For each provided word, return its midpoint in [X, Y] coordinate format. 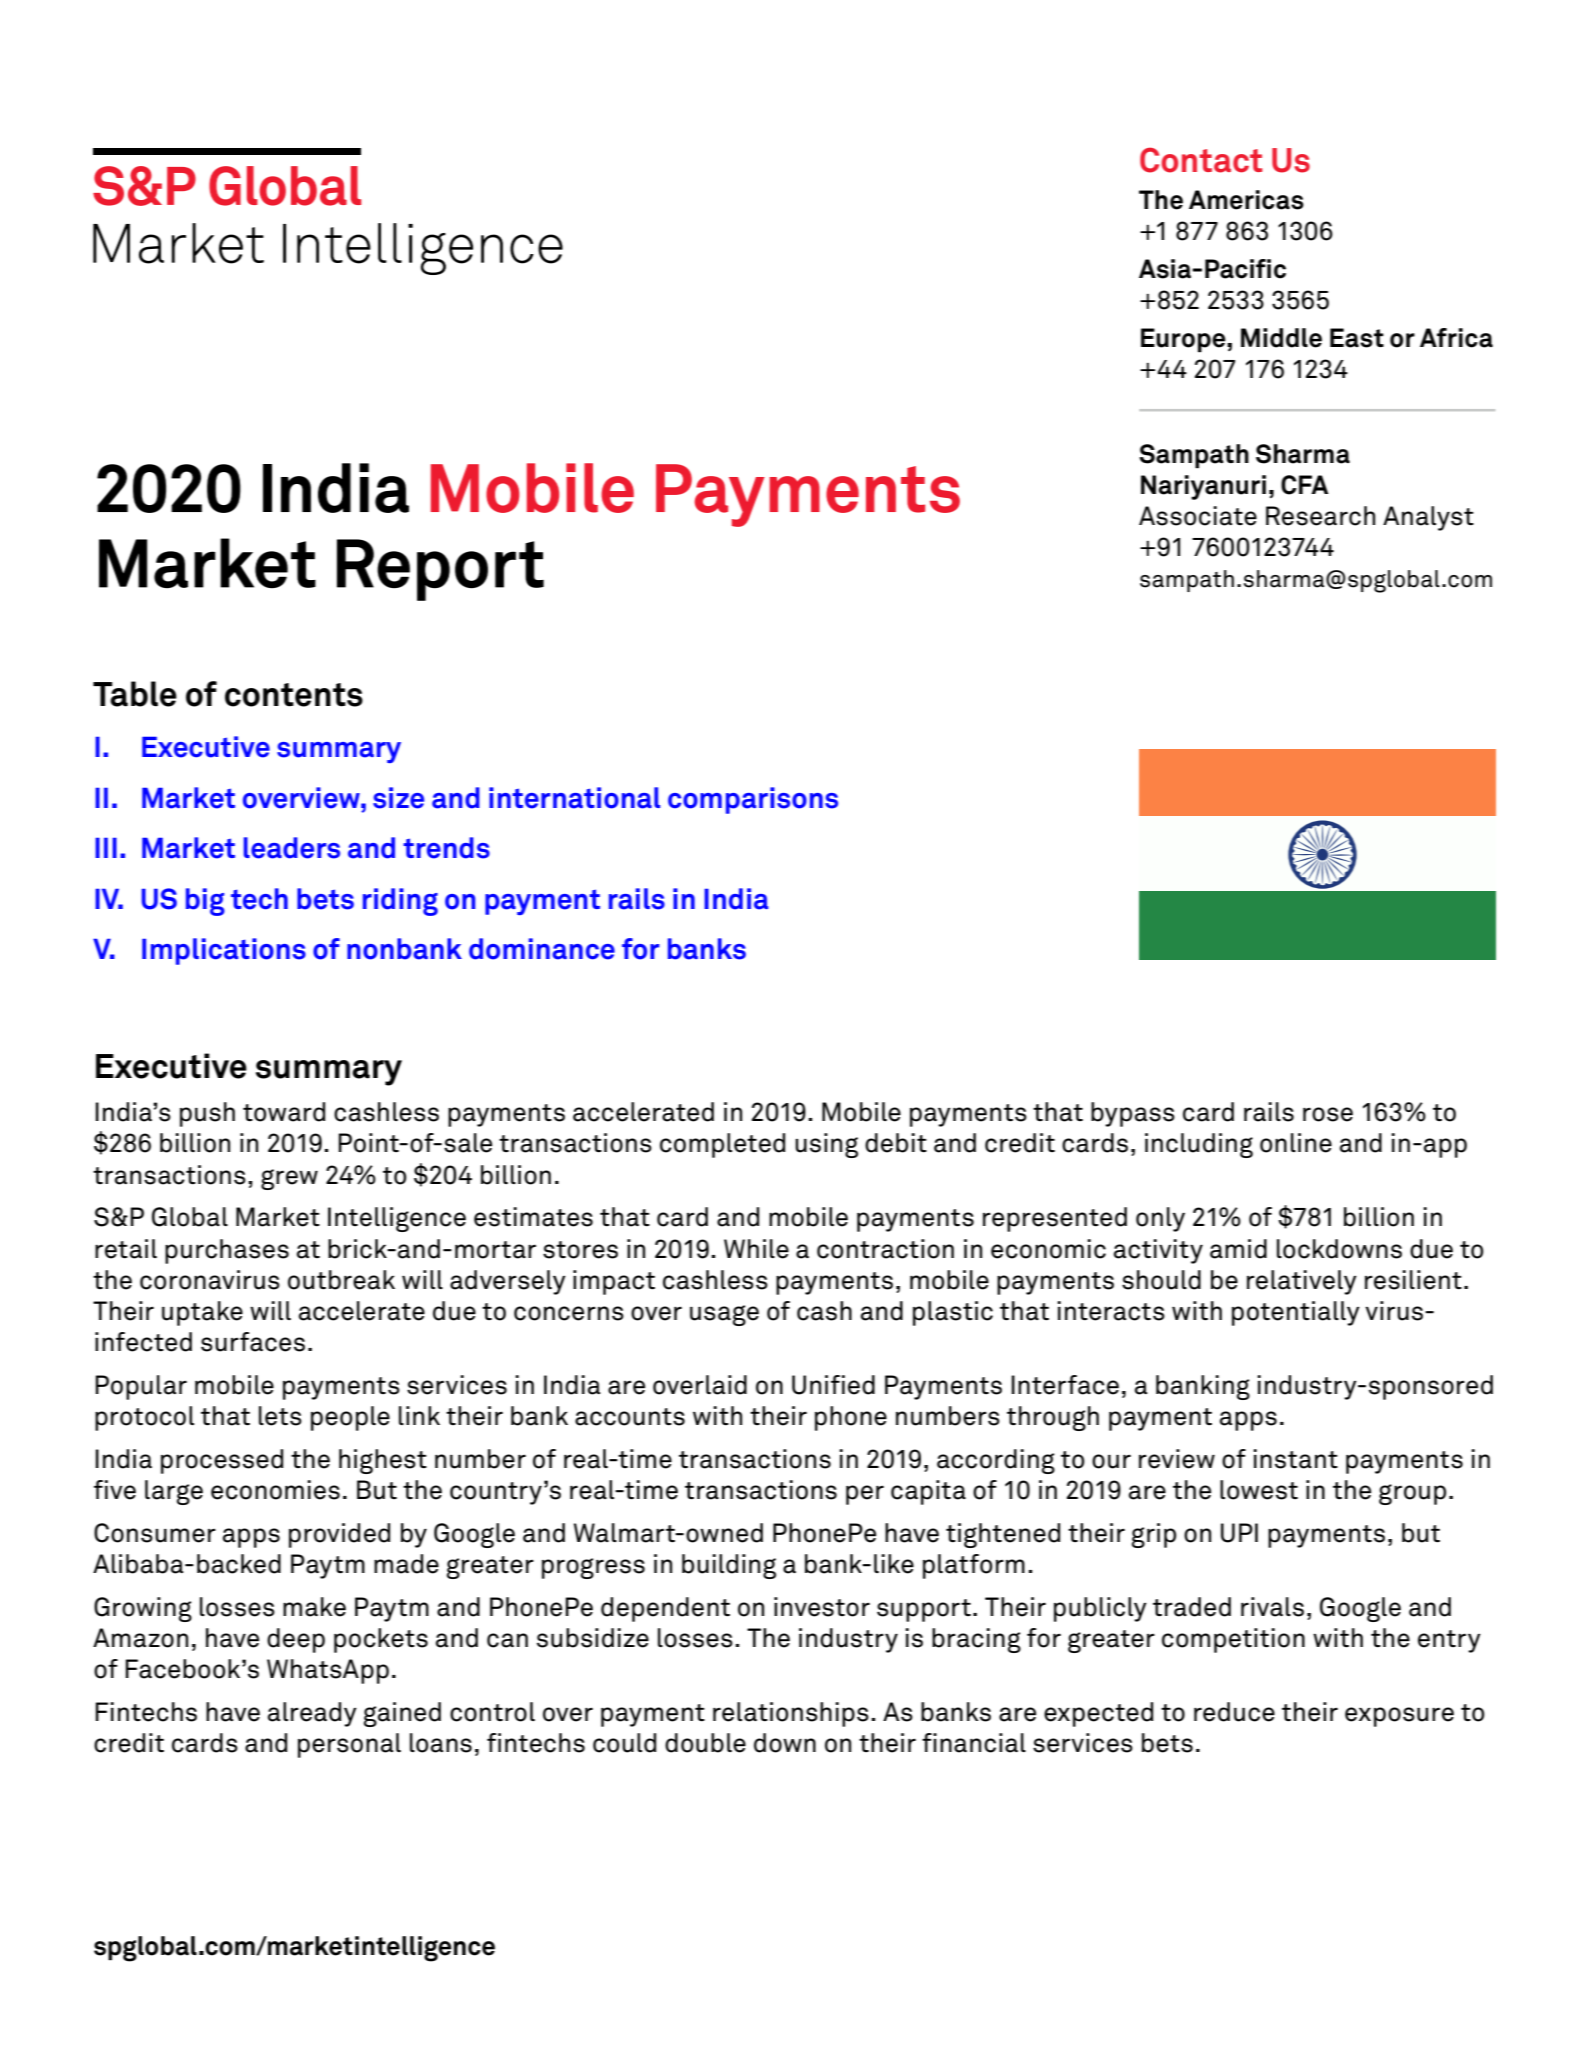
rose [1328, 1114]
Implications [224, 951]
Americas [1246, 200]
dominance [542, 949]
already [312, 1714]
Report [440, 570]
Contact [1201, 160]
